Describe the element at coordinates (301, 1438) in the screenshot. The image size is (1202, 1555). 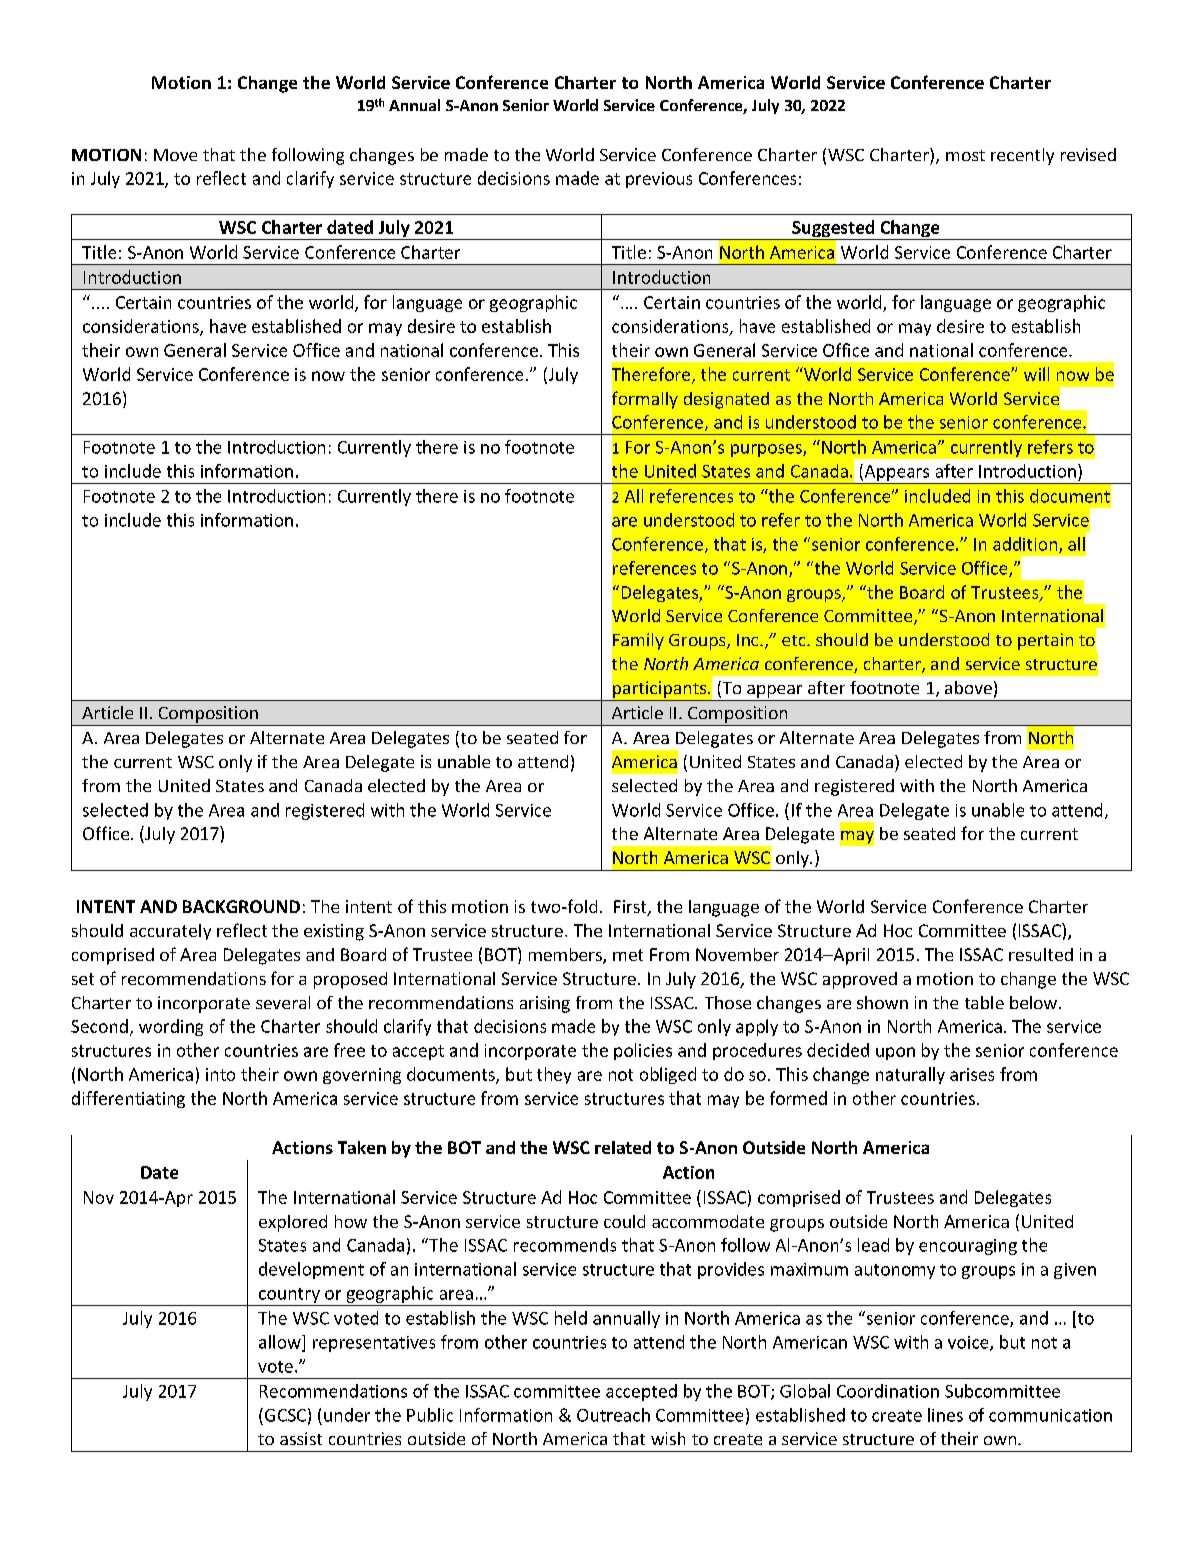
I see `assist` at that location.
